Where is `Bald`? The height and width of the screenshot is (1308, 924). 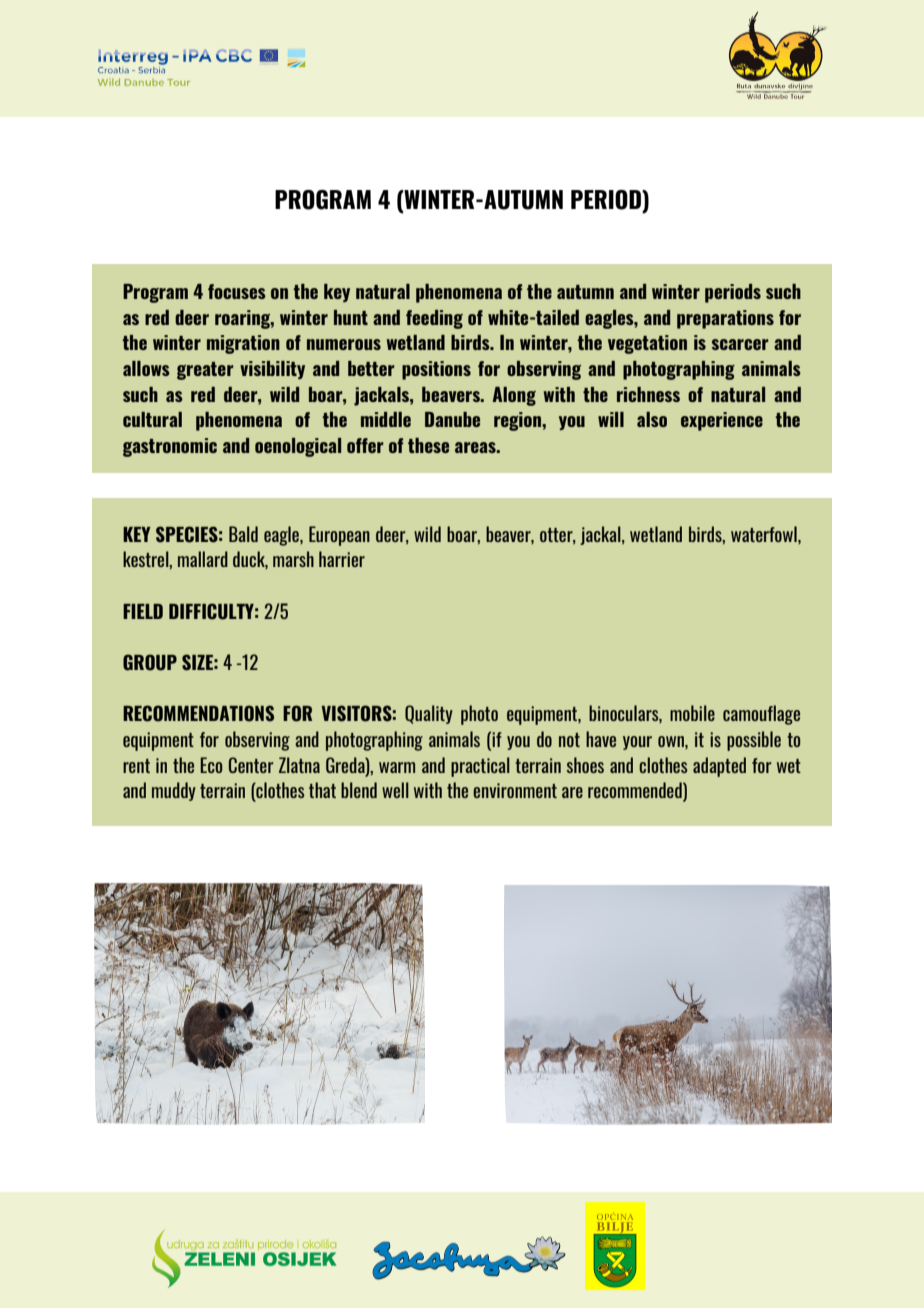 Bald is located at coordinates (243, 534).
